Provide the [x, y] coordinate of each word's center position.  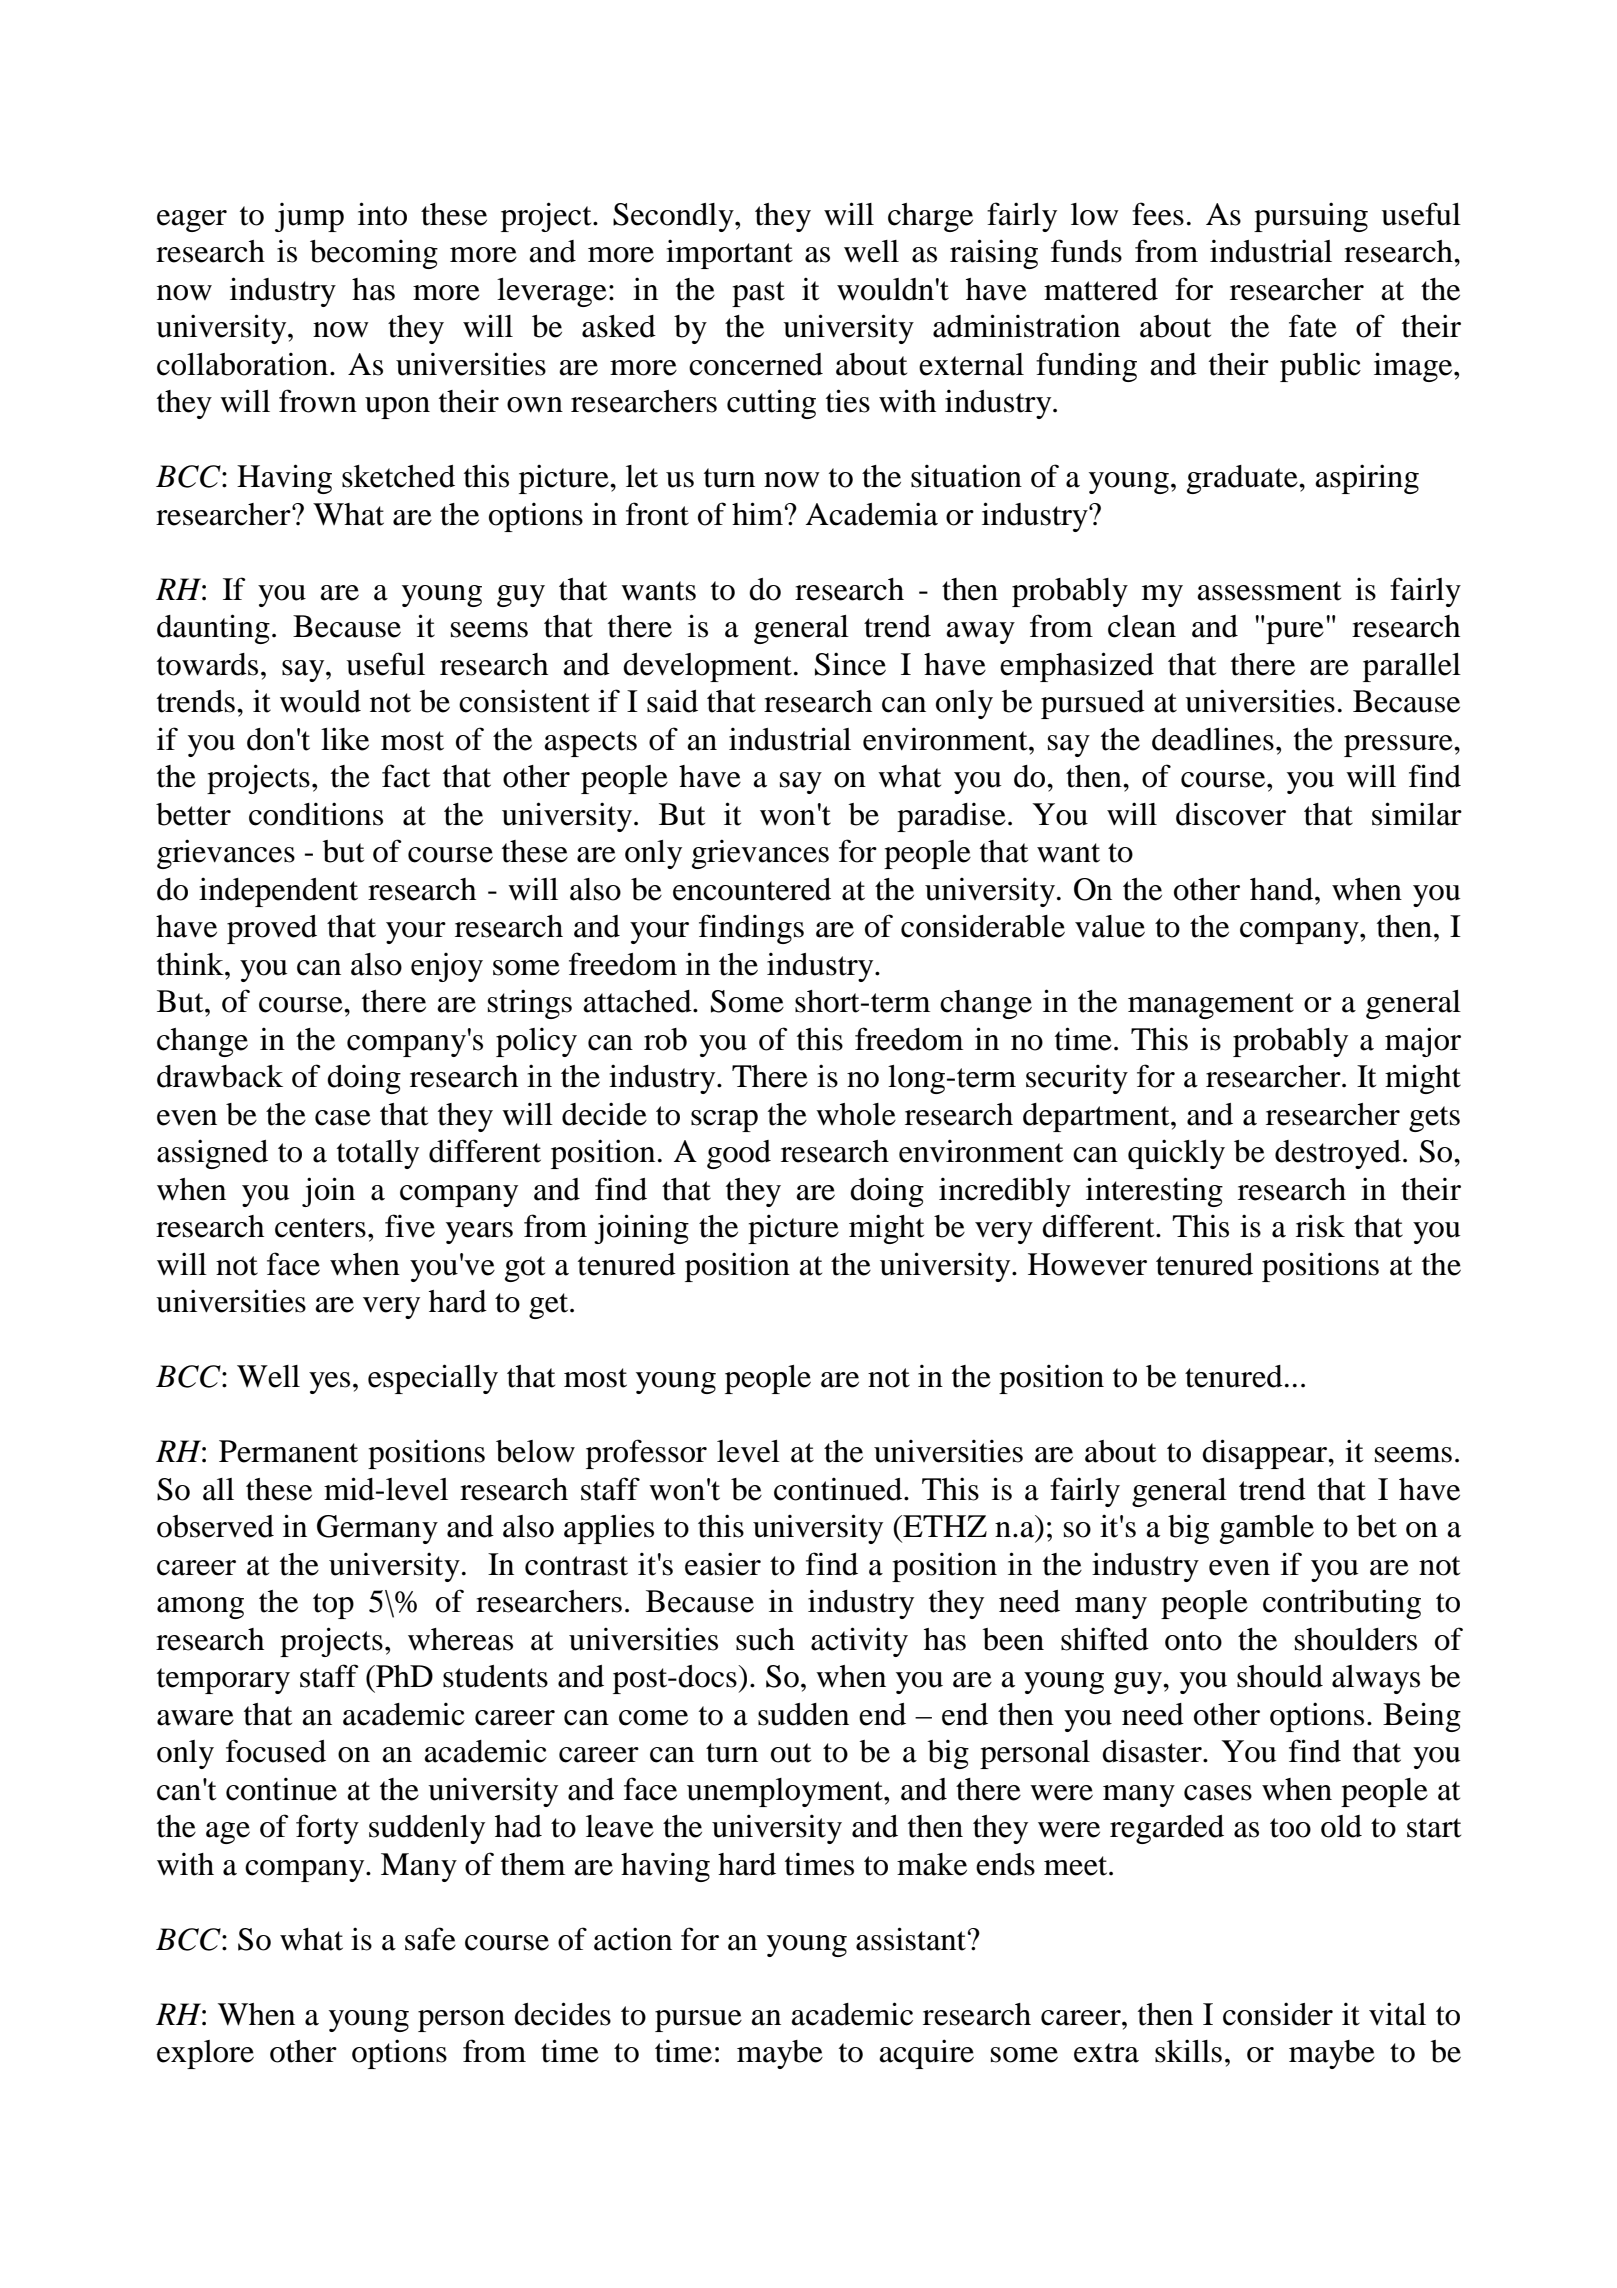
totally [378, 1154]
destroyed [1338, 1154]
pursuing [1311, 217]
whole [856, 1114]
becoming [374, 254]
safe [430, 1939]
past [758, 294]
